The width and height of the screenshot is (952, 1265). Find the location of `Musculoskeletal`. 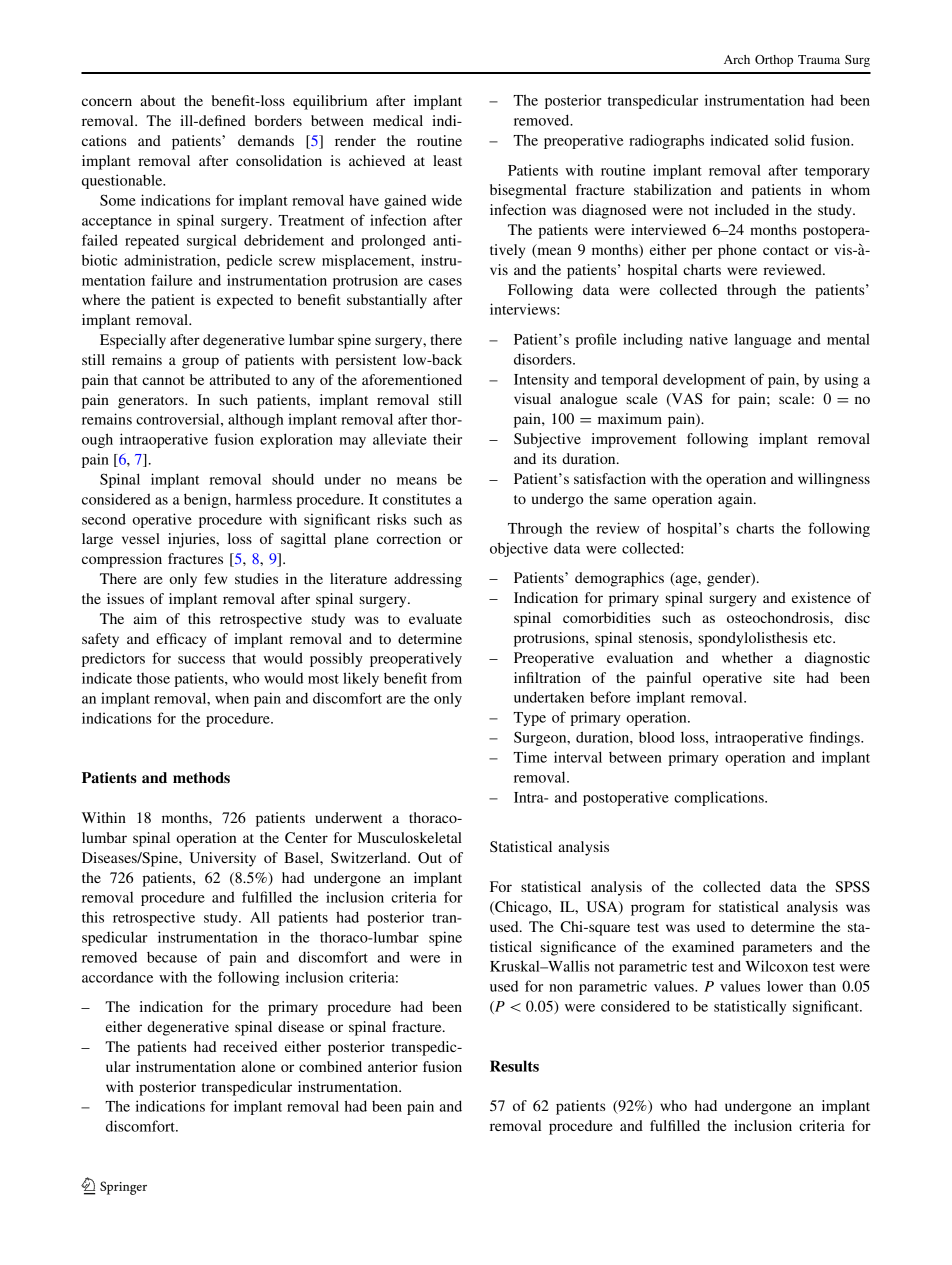

Musculoskeletal is located at coordinates (410, 837).
